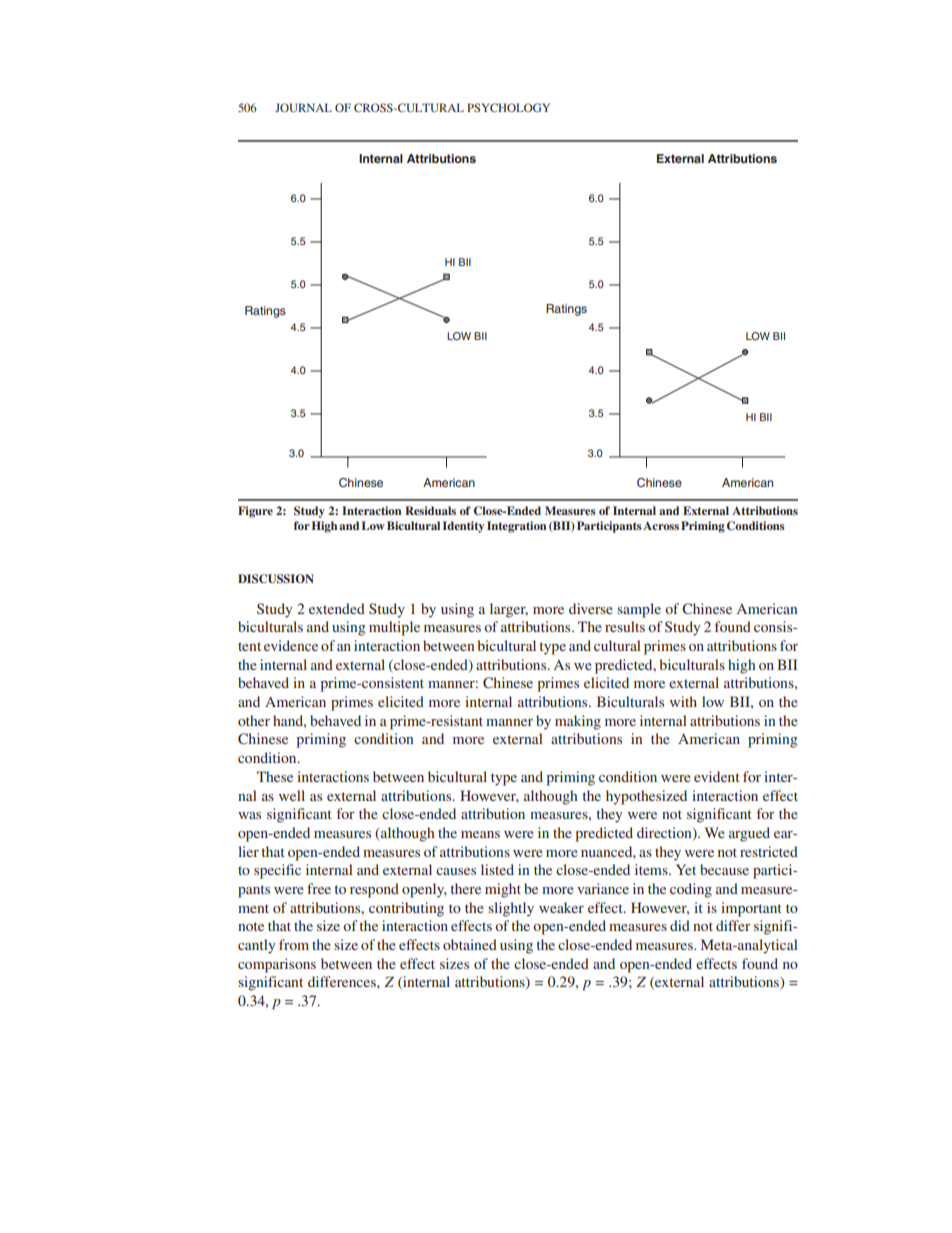 The height and width of the document is (1233, 952). Describe the element at coordinates (277, 965) in the document. I see `comparisons` at that location.
